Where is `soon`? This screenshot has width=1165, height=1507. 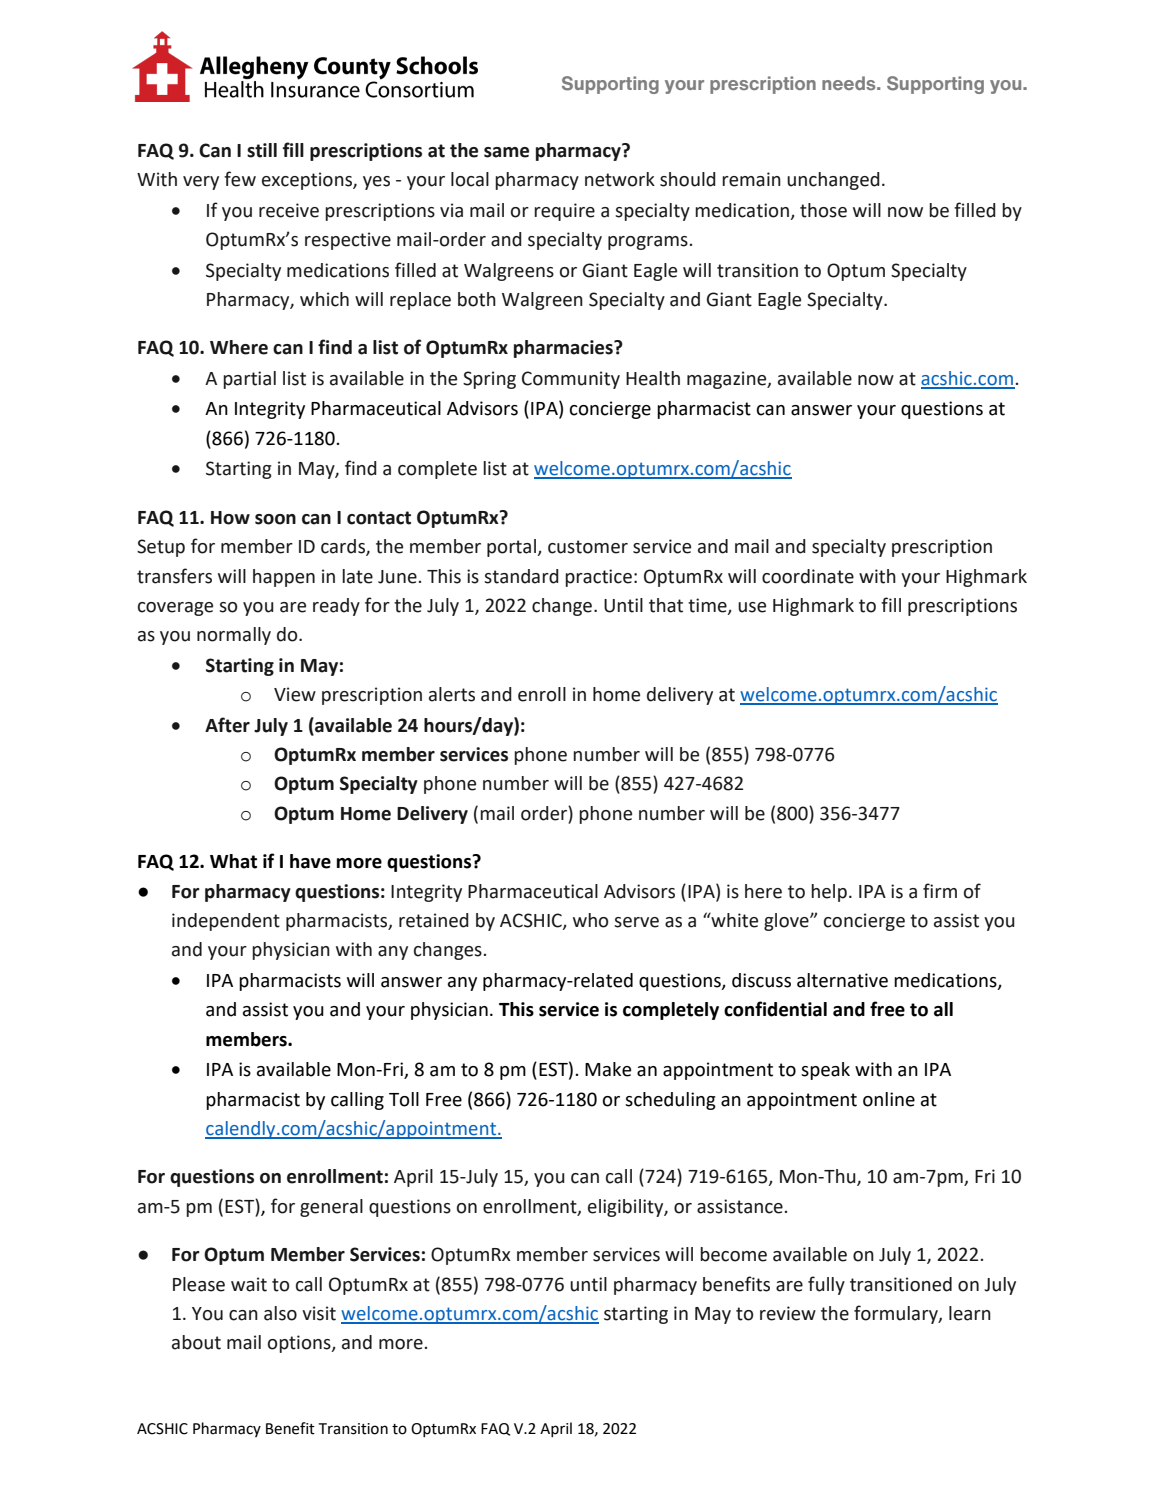 soon is located at coordinates (275, 519).
